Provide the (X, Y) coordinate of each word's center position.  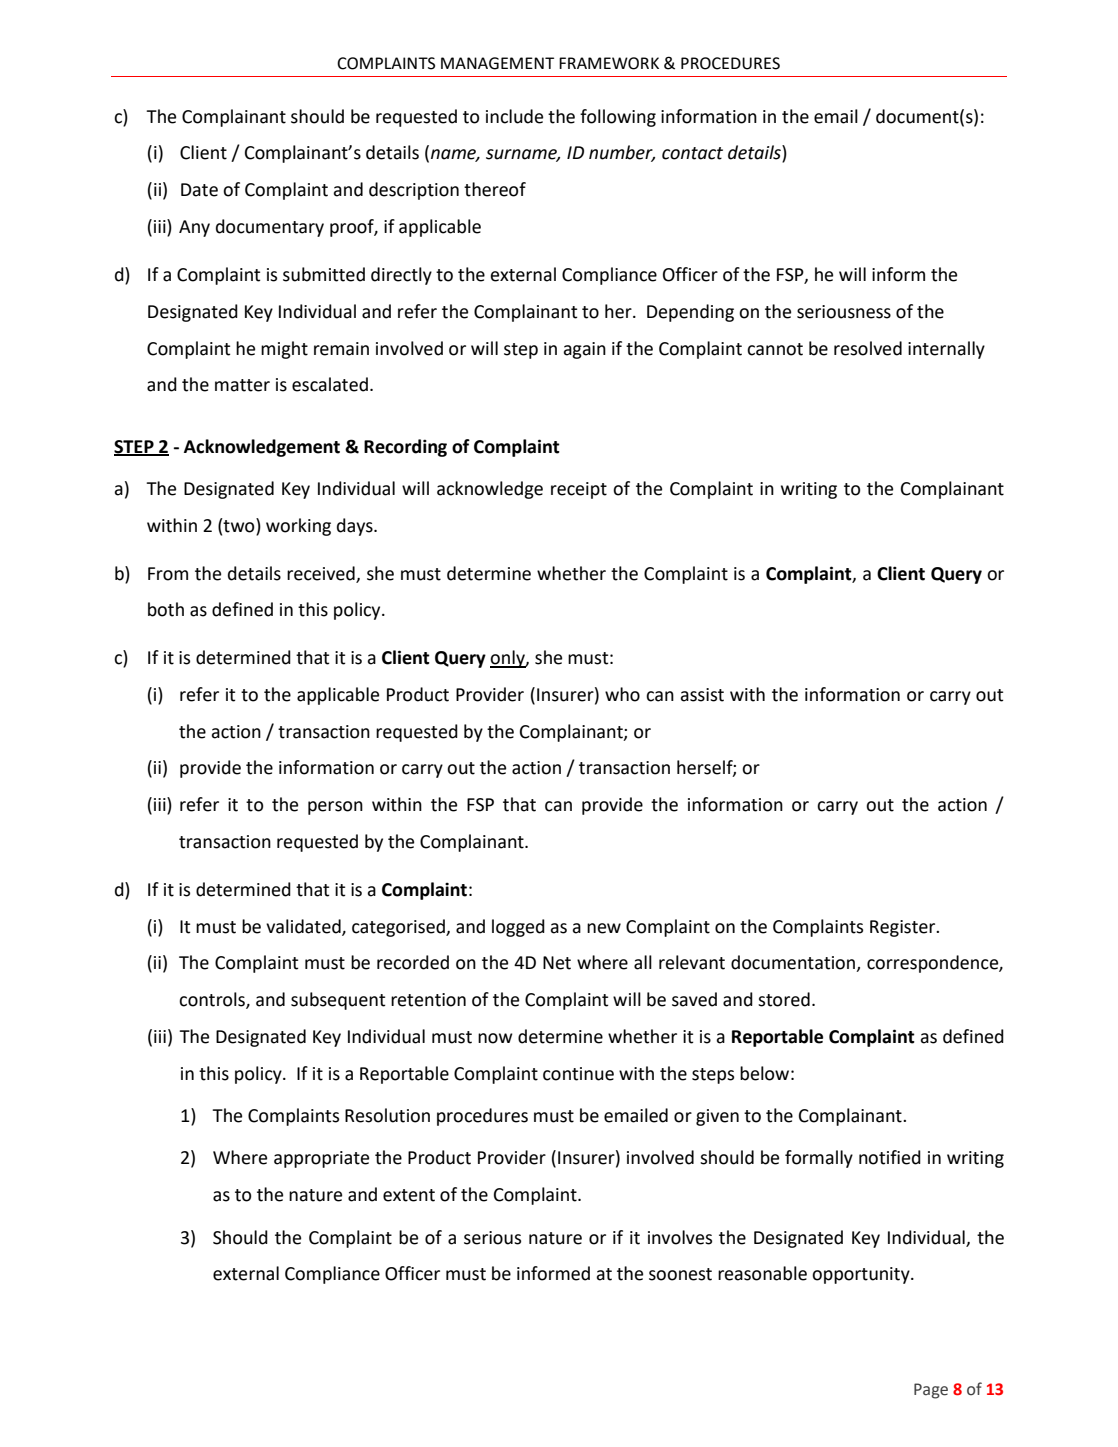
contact (692, 153)
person (335, 808)
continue (578, 1074)
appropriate (321, 1159)
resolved (868, 348)
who (622, 694)
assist (702, 695)
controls (213, 1000)
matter (242, 385)
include (514, 116)
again (584, 350)
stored (784, 999)
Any (194, 228)
